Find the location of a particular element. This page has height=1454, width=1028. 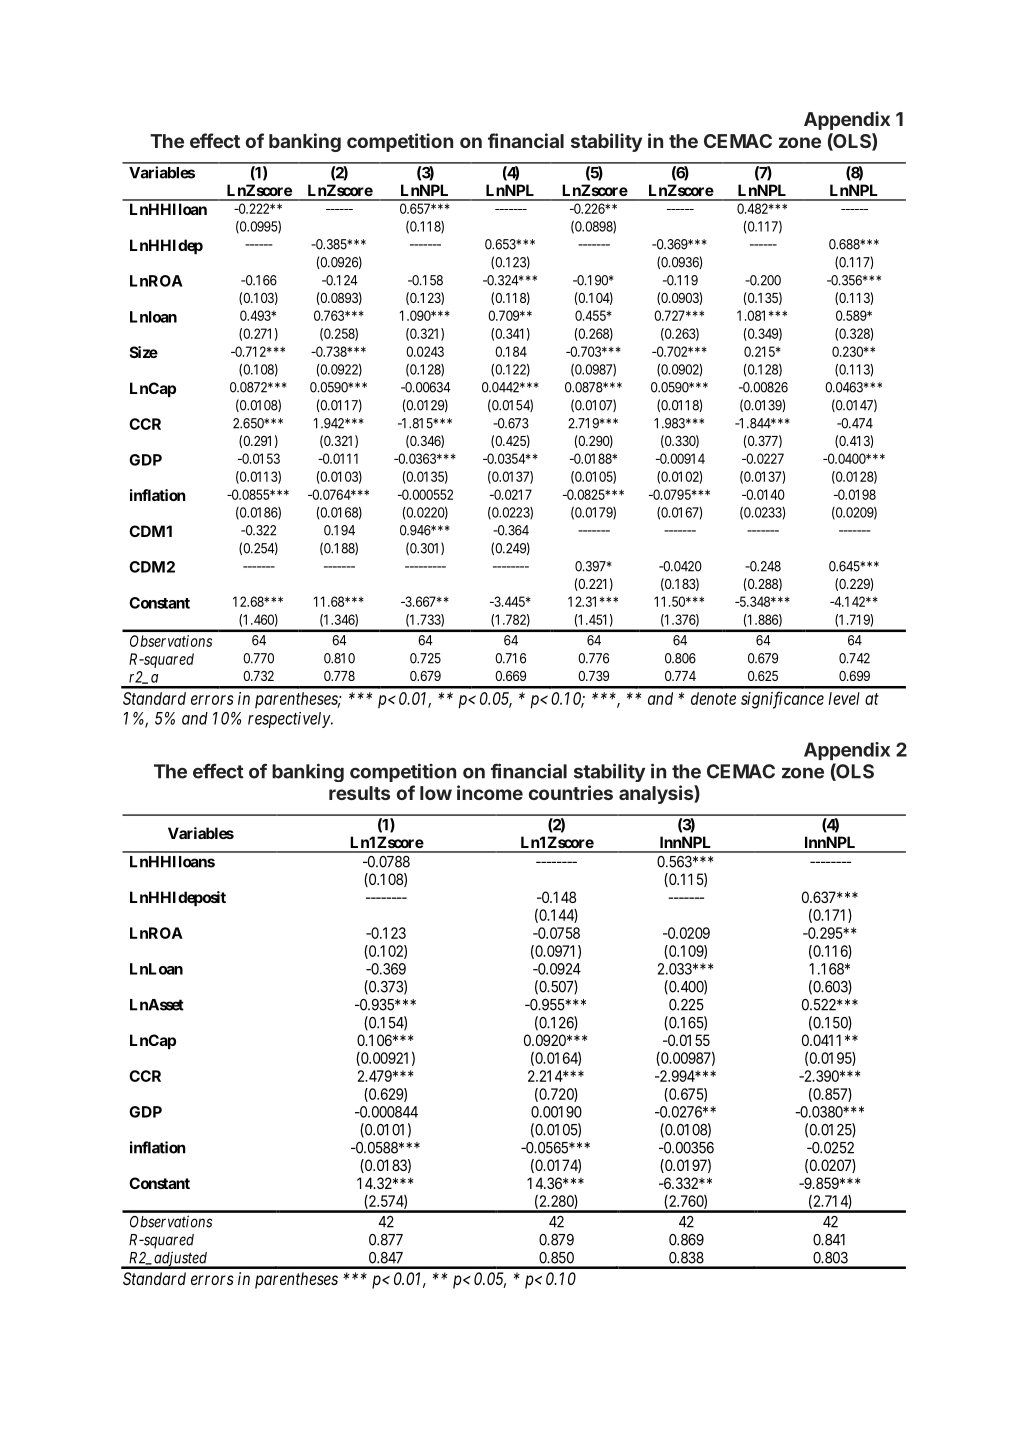

results is located at coordinates (359, 793).
